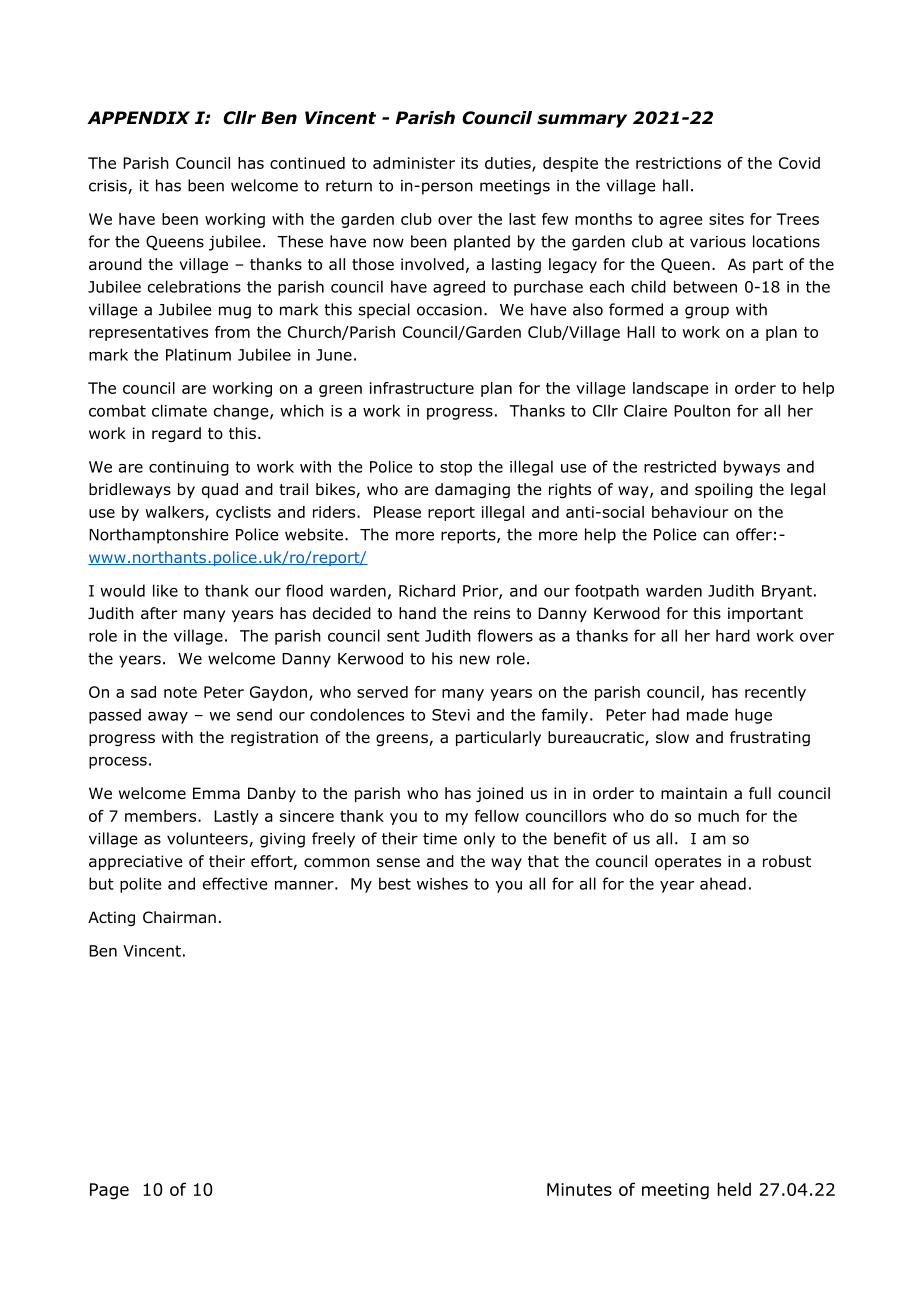 The width and height of the screenshot is (924, 1308). I want to click on new, so click(475, 660).
